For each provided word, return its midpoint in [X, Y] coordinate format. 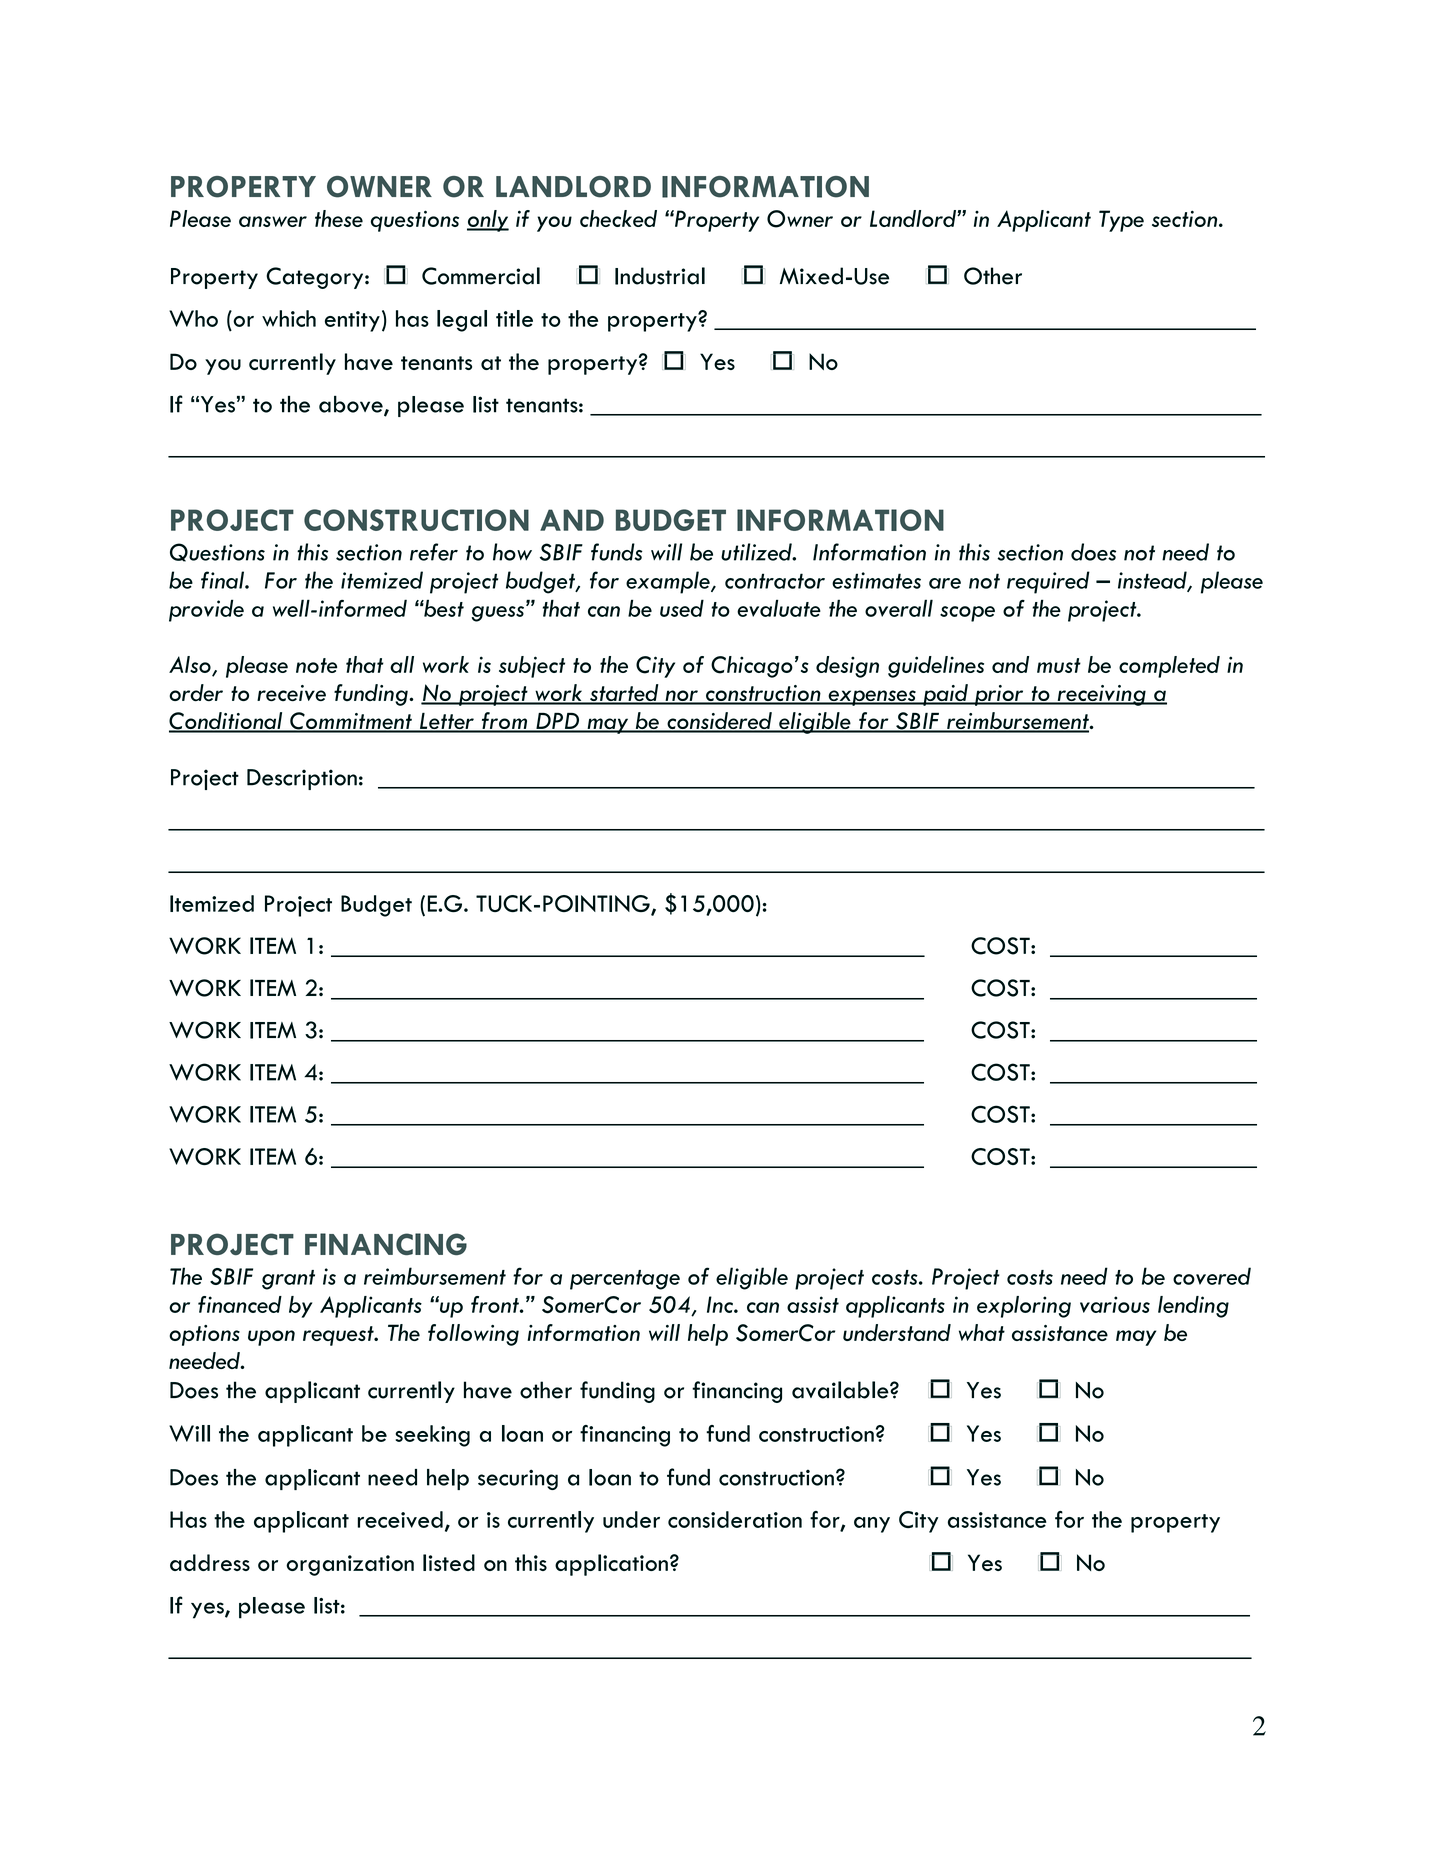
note [316, 665]
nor [681, 697]
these [339, 218]
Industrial [660, 276]
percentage [625, 1280]
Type [1121, 221]
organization [350, 1565]
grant [288, 1280]
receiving [1101, 695]
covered [1212, 1276]
